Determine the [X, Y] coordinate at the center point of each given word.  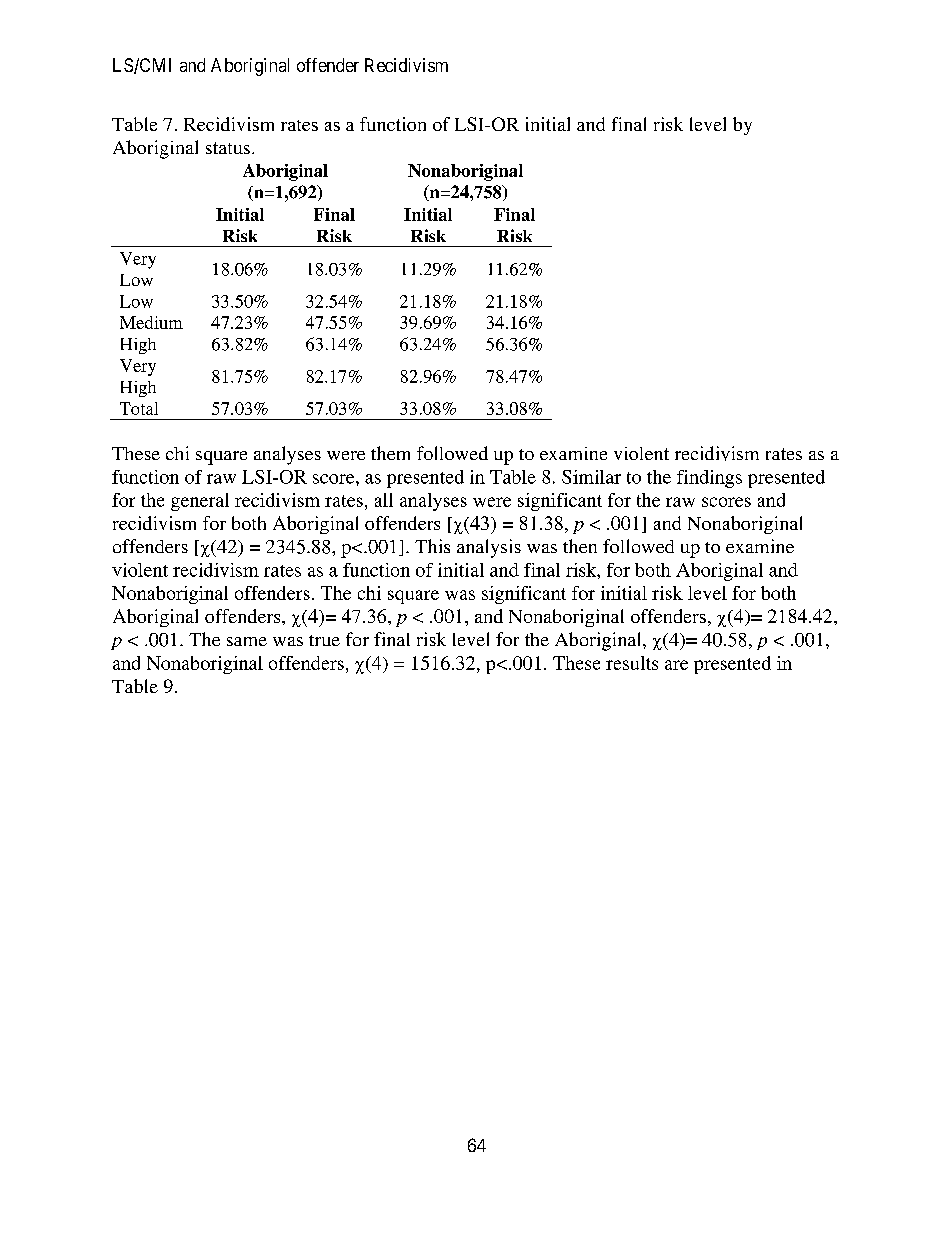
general [200, 502]
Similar [591, 477]
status [228, 148]
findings [709, 479]
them [390, 453]
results [632, 663]
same [247, 641]
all [384, 500]
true [324, 640]
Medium [151, 322]
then [580, 546]
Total [139, 408]
